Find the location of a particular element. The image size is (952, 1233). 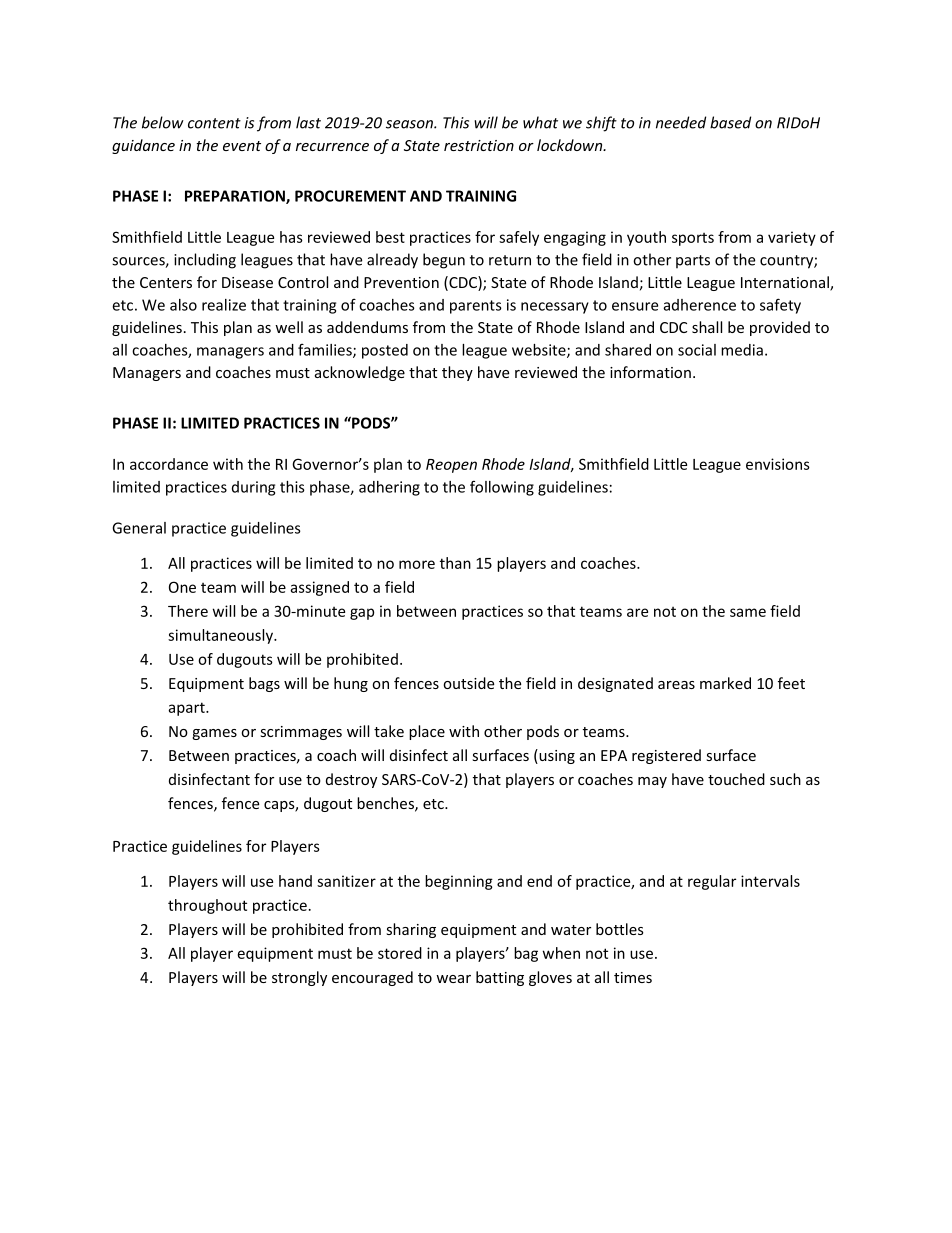

restriction is located at coordinates (479, 145).
